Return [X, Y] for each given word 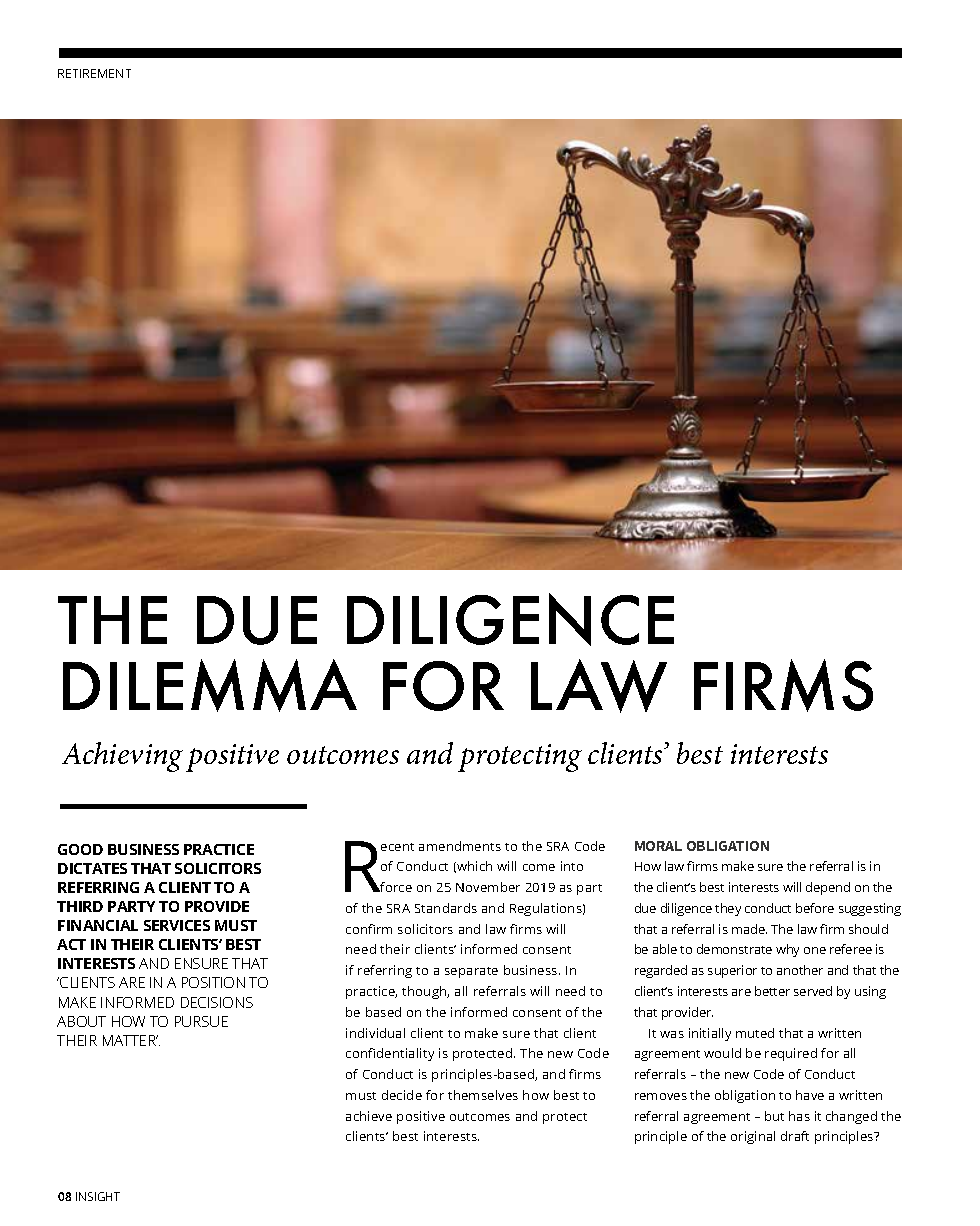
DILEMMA [210, 685]
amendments [460, 846]
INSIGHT [98, 1196]
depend [828, 888]
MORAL [658, 846]
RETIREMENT [94, 73]
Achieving [122, 757]
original [753, 1137]
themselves [483, 1095]
